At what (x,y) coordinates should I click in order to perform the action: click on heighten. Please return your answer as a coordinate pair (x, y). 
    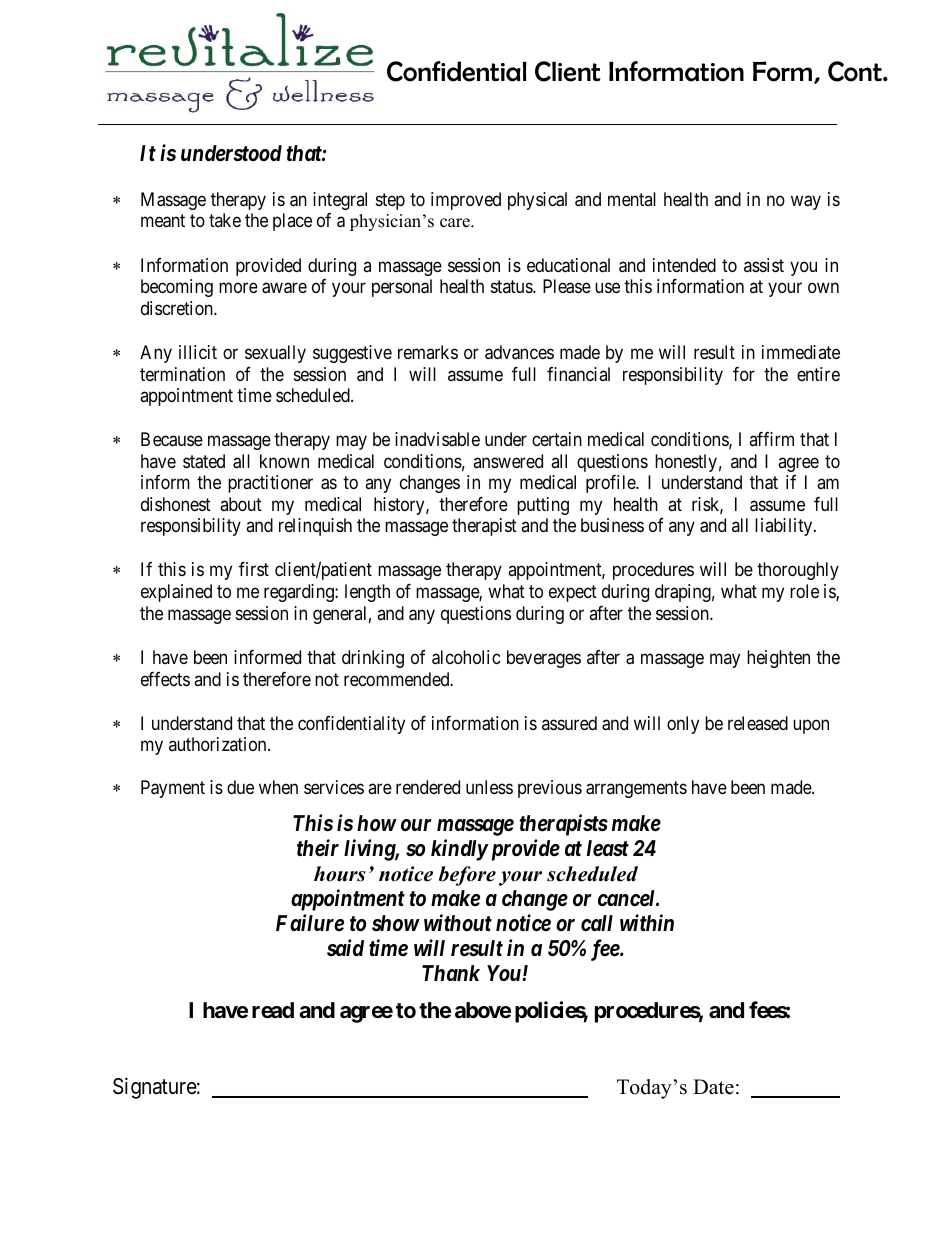
    Looking at the image, I should click on (778, 659).
